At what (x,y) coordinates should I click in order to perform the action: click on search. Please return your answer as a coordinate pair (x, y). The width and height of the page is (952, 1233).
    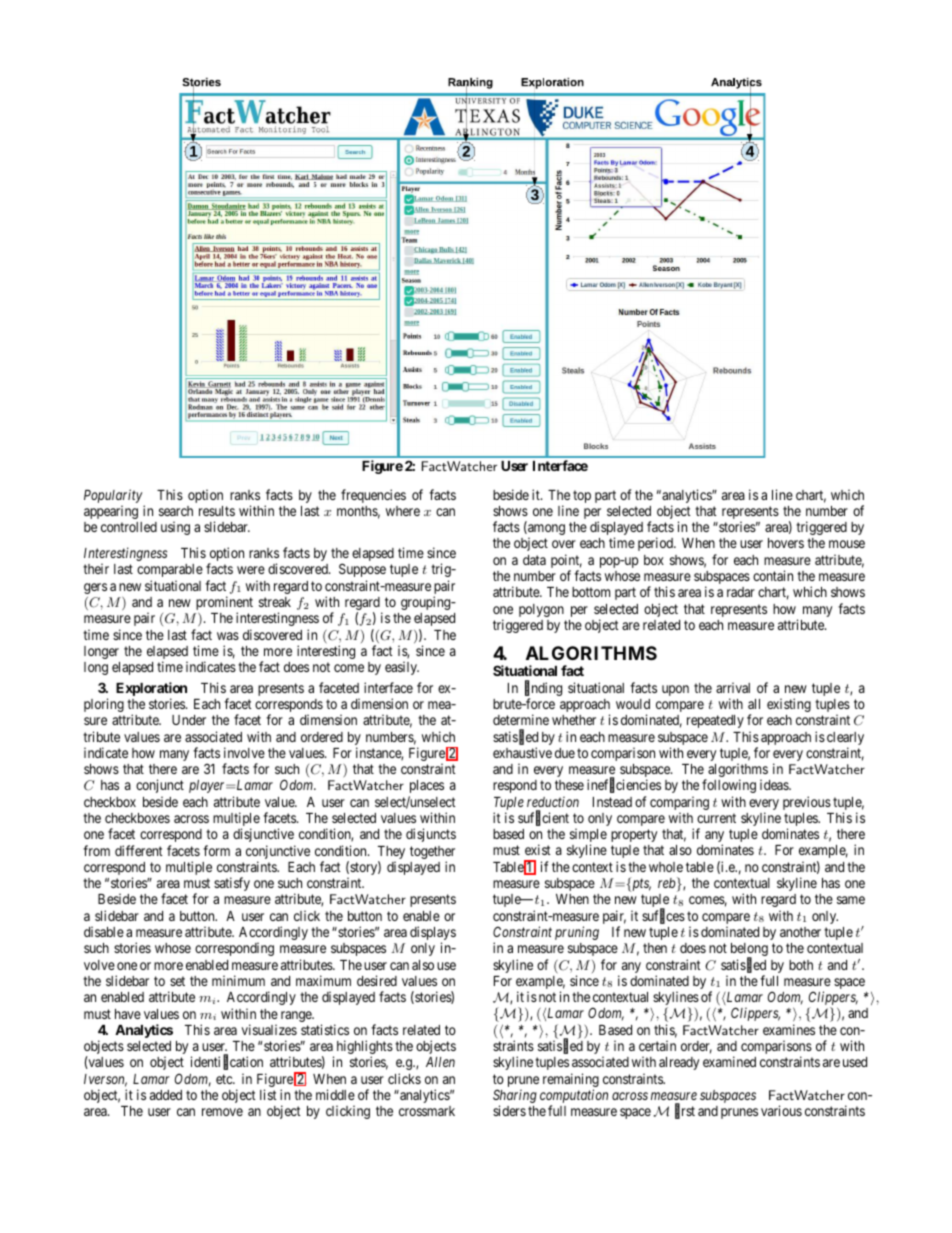
    Looking at the image, I should click on (176, 511).
